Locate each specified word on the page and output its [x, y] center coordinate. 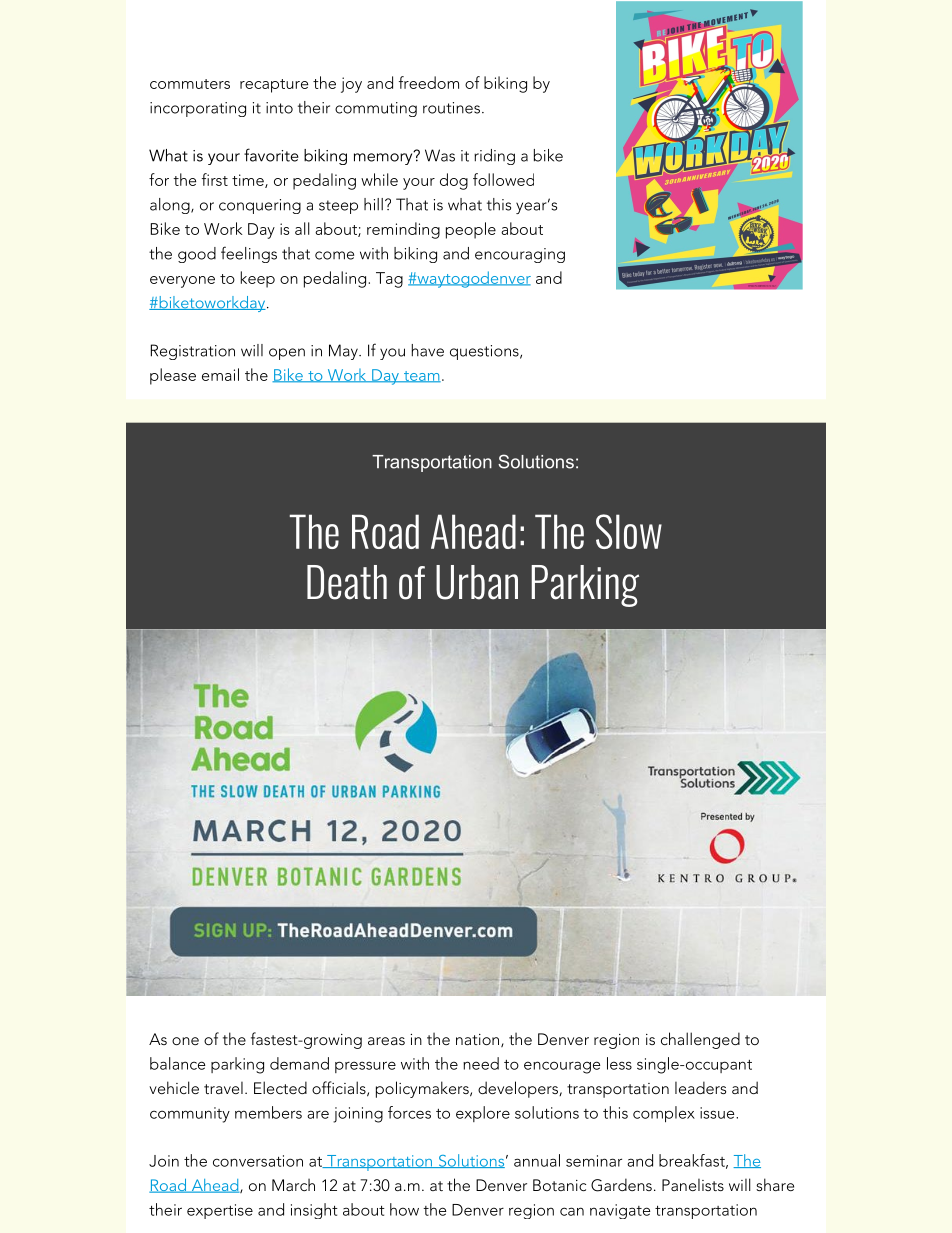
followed [503, 179]
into [279, 108]
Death [347, 582]
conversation [258, 1161]
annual [537, 1160]
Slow [629, 531]
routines [451, 108]
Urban [477, 582]
